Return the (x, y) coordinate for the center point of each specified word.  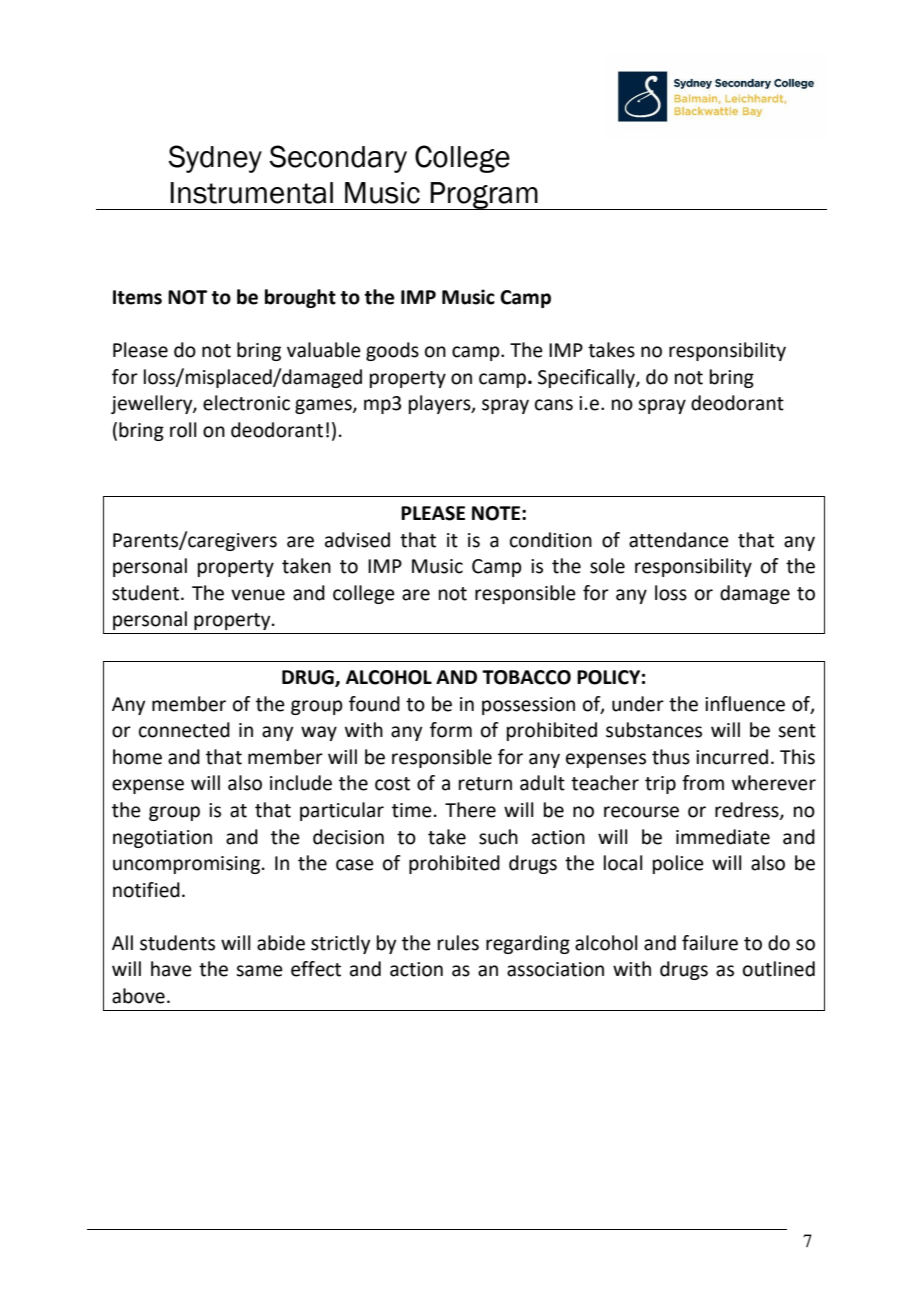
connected (184, 730)
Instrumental (251, 193)
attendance (679, 540)
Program (484, 196)
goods (392, 351)
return (485, 784)
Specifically (587, 378)
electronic (246, 403)
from (703, 783)
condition (551, 540)
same (259, 971)
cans (554, 405)
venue (258, 595)
